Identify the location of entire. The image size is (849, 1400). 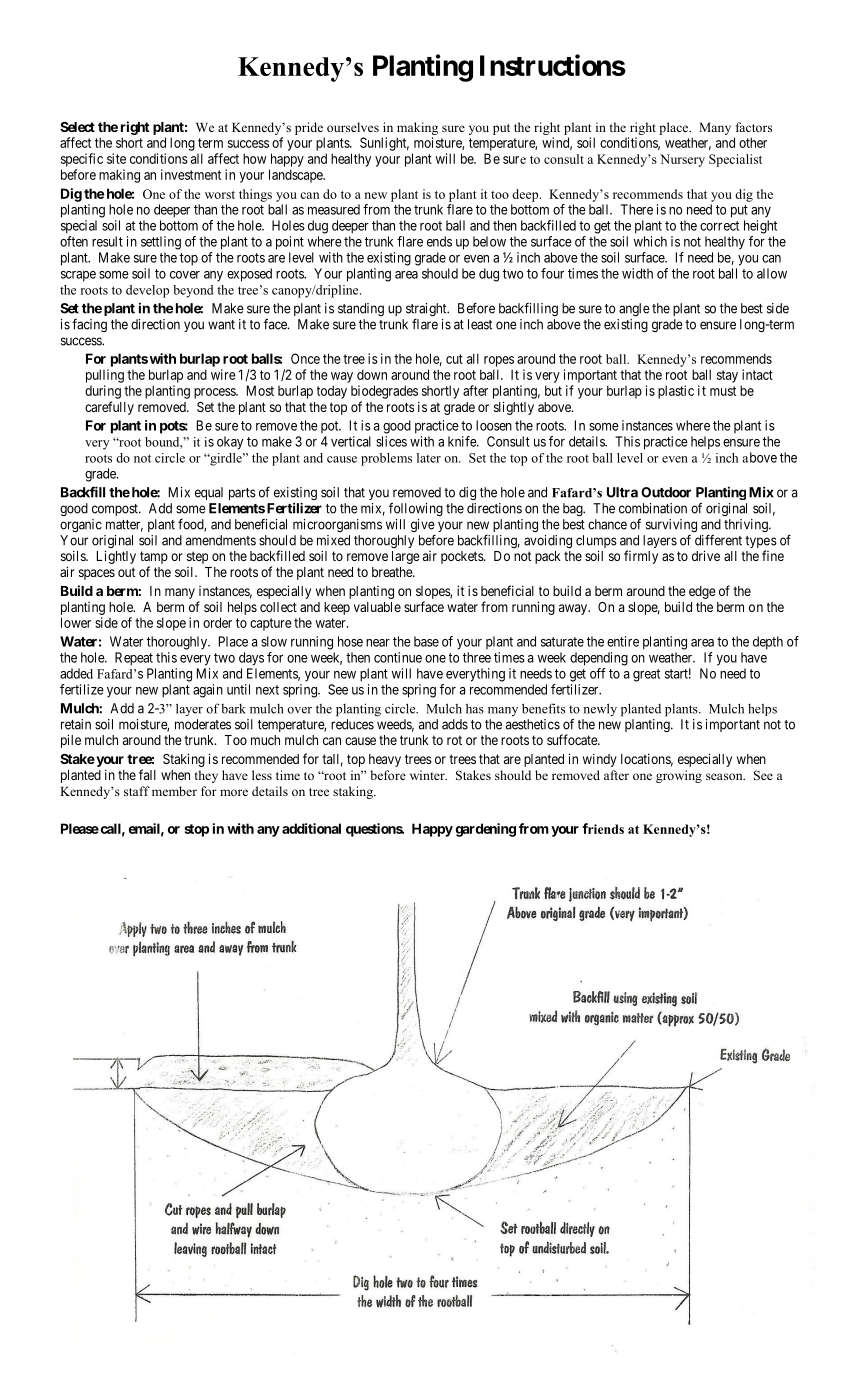
(623, 641).
